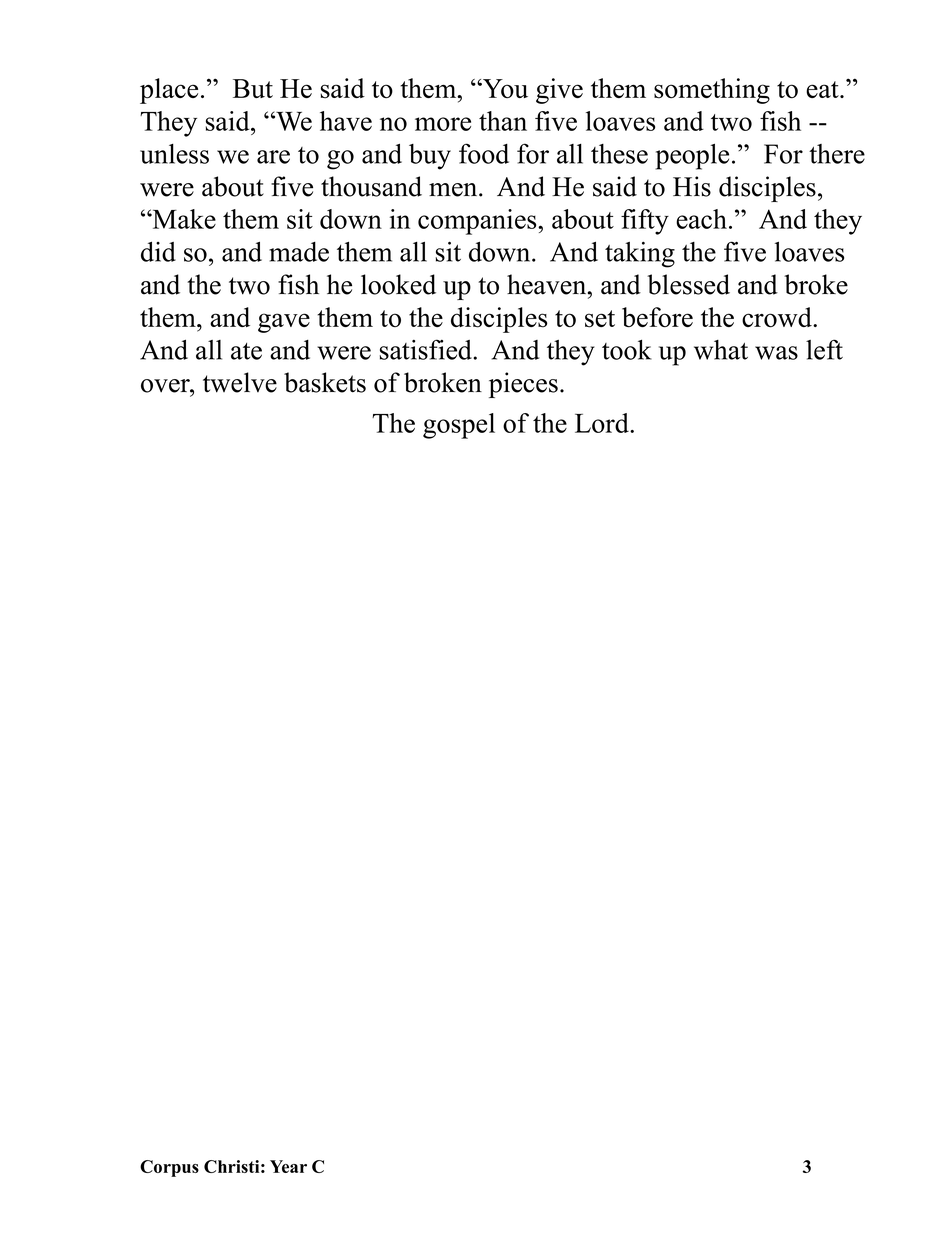 This screenshot has width=952, height=1233. What do you see at coordinates (288, 1166) in the screenshot?
I see `Year` at bounding box center [288, 1166].
